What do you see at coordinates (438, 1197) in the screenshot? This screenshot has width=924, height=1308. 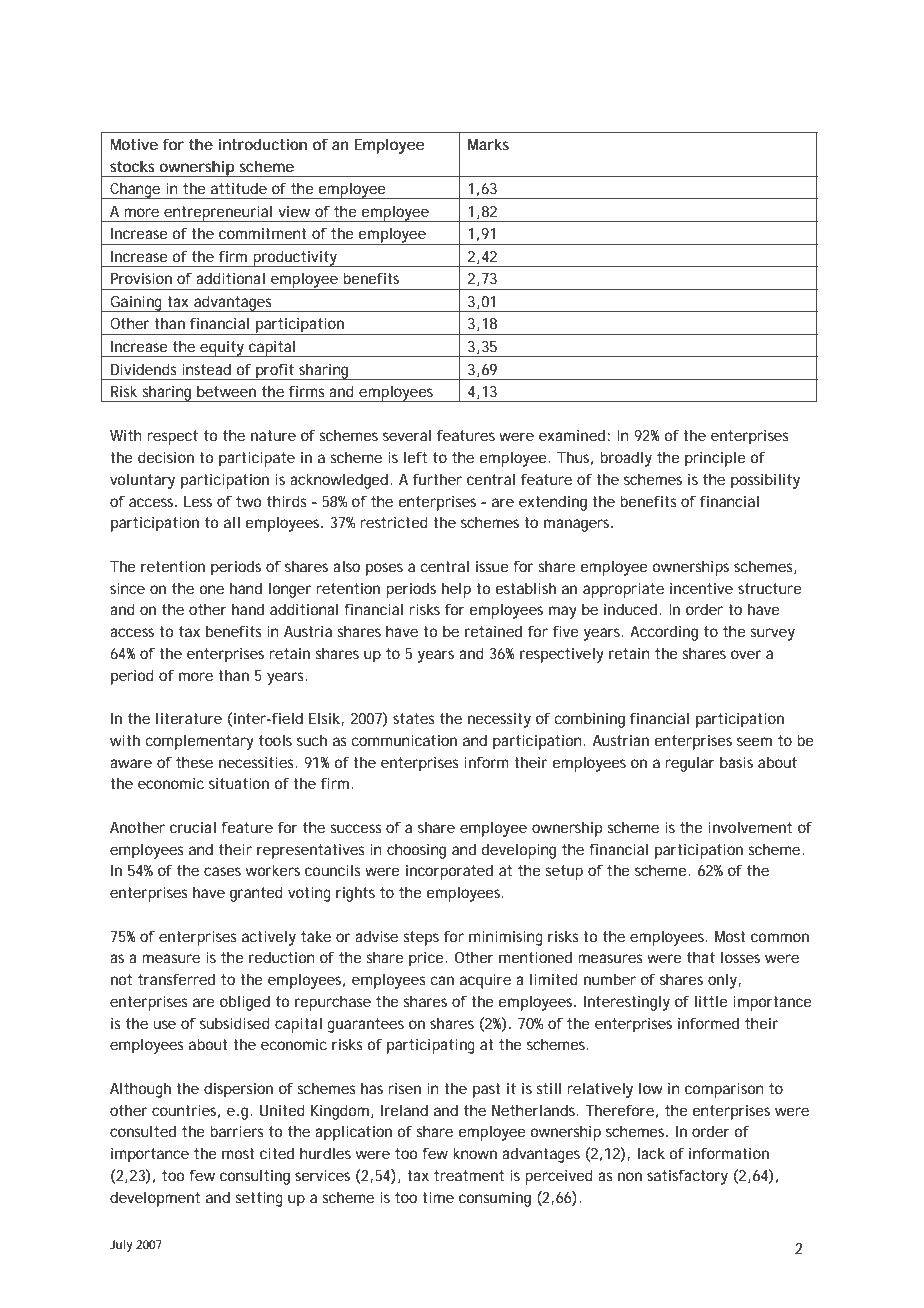 I see `time` at bounding box center [438, 1197].
